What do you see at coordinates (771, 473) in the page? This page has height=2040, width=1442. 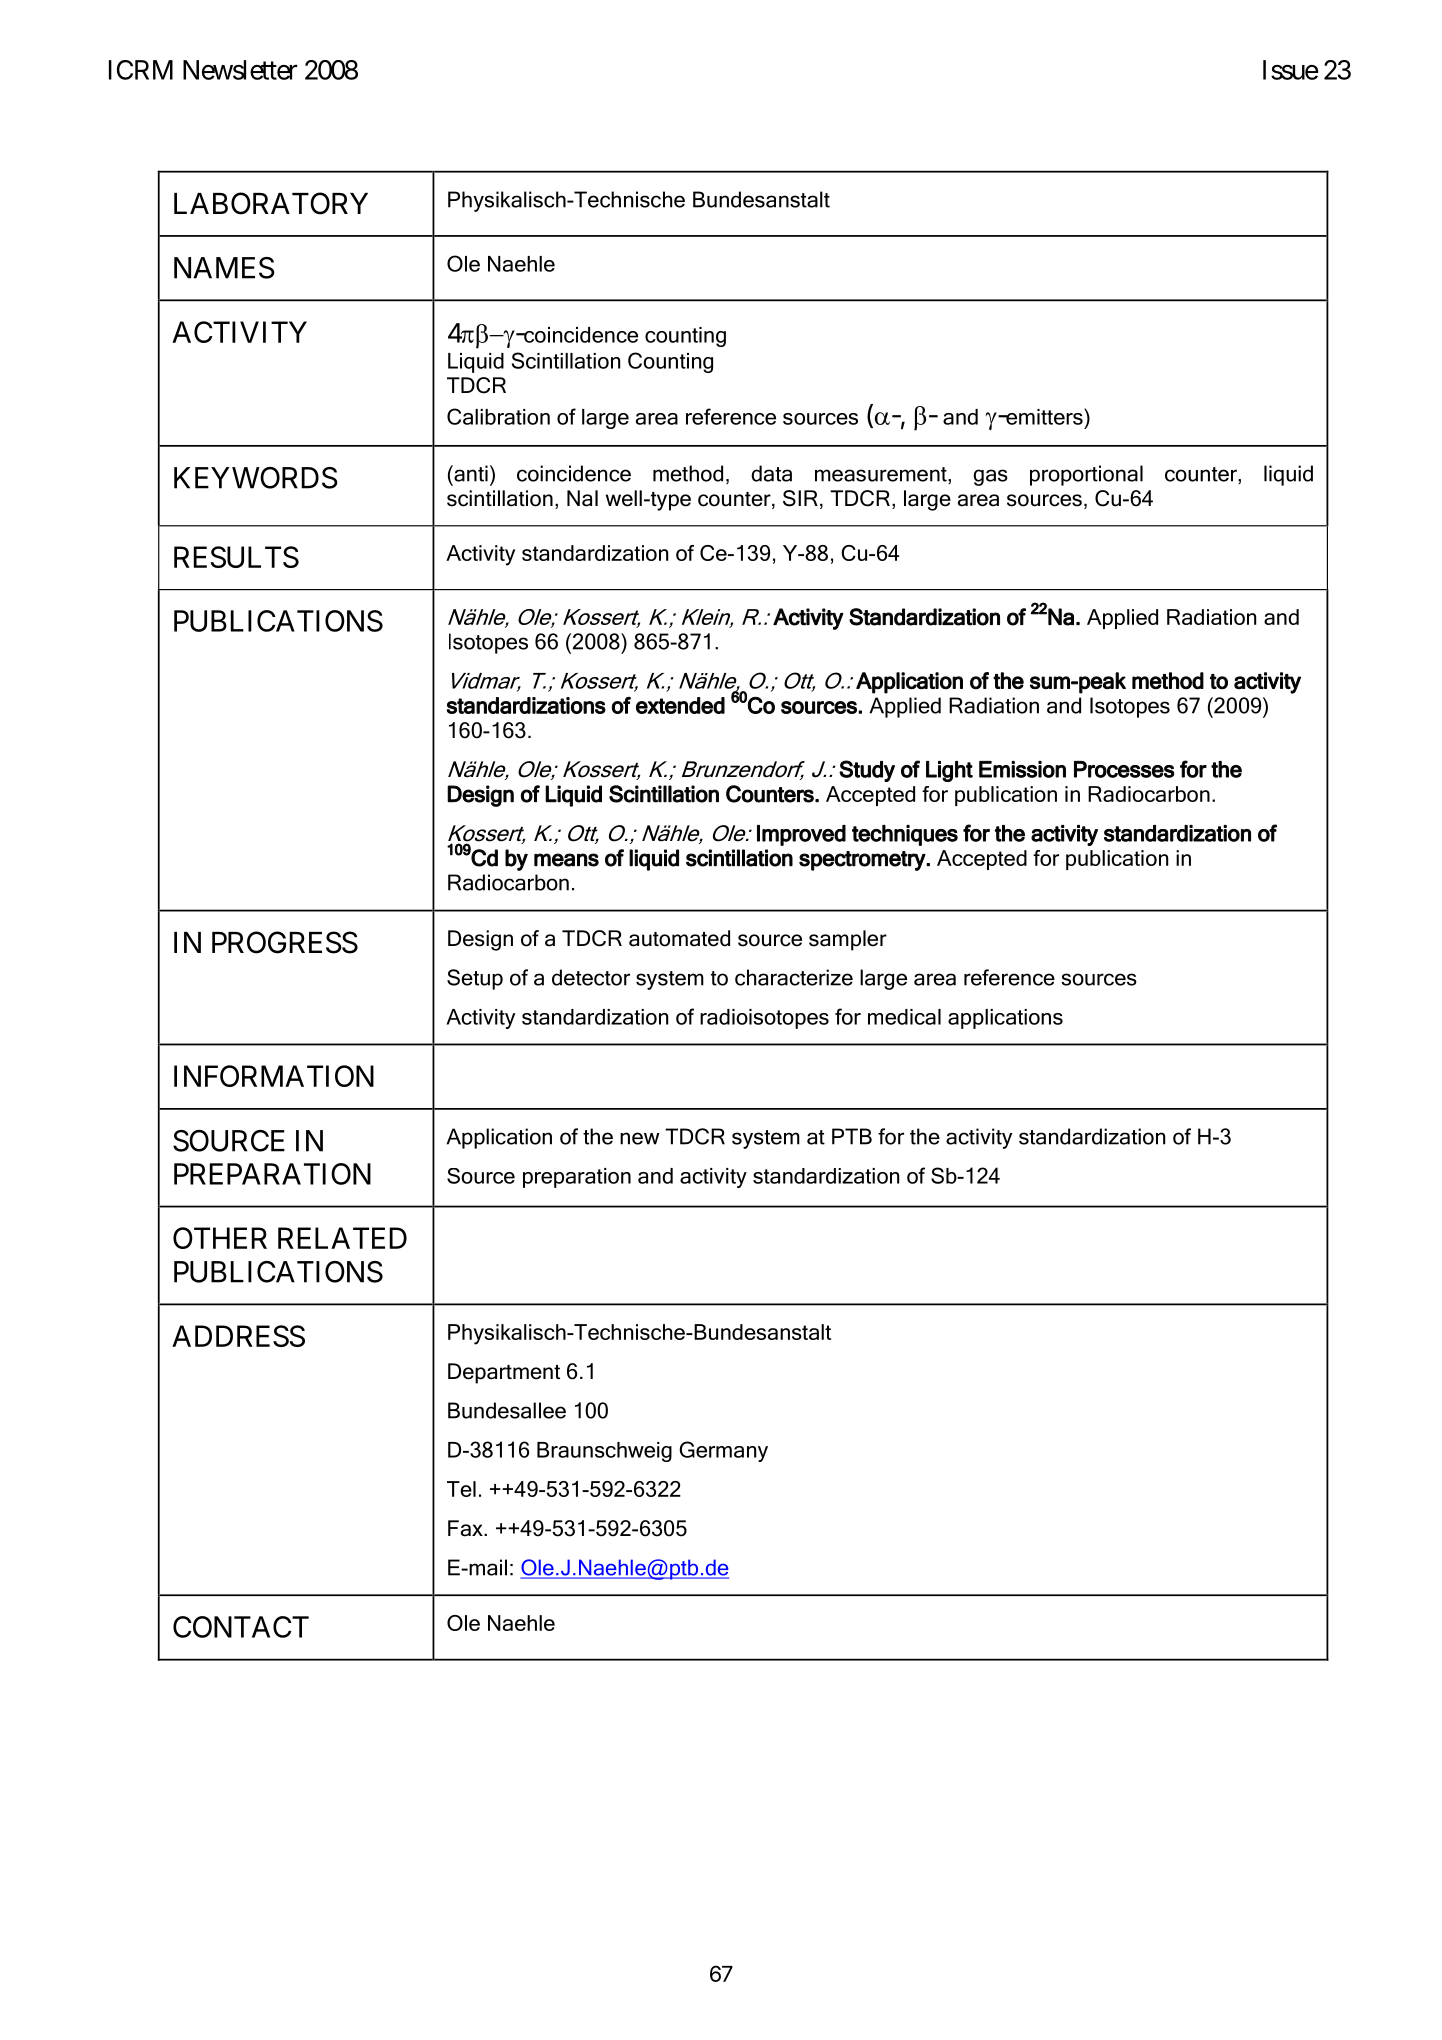 I see `data` at bounding box center [771, 473].
